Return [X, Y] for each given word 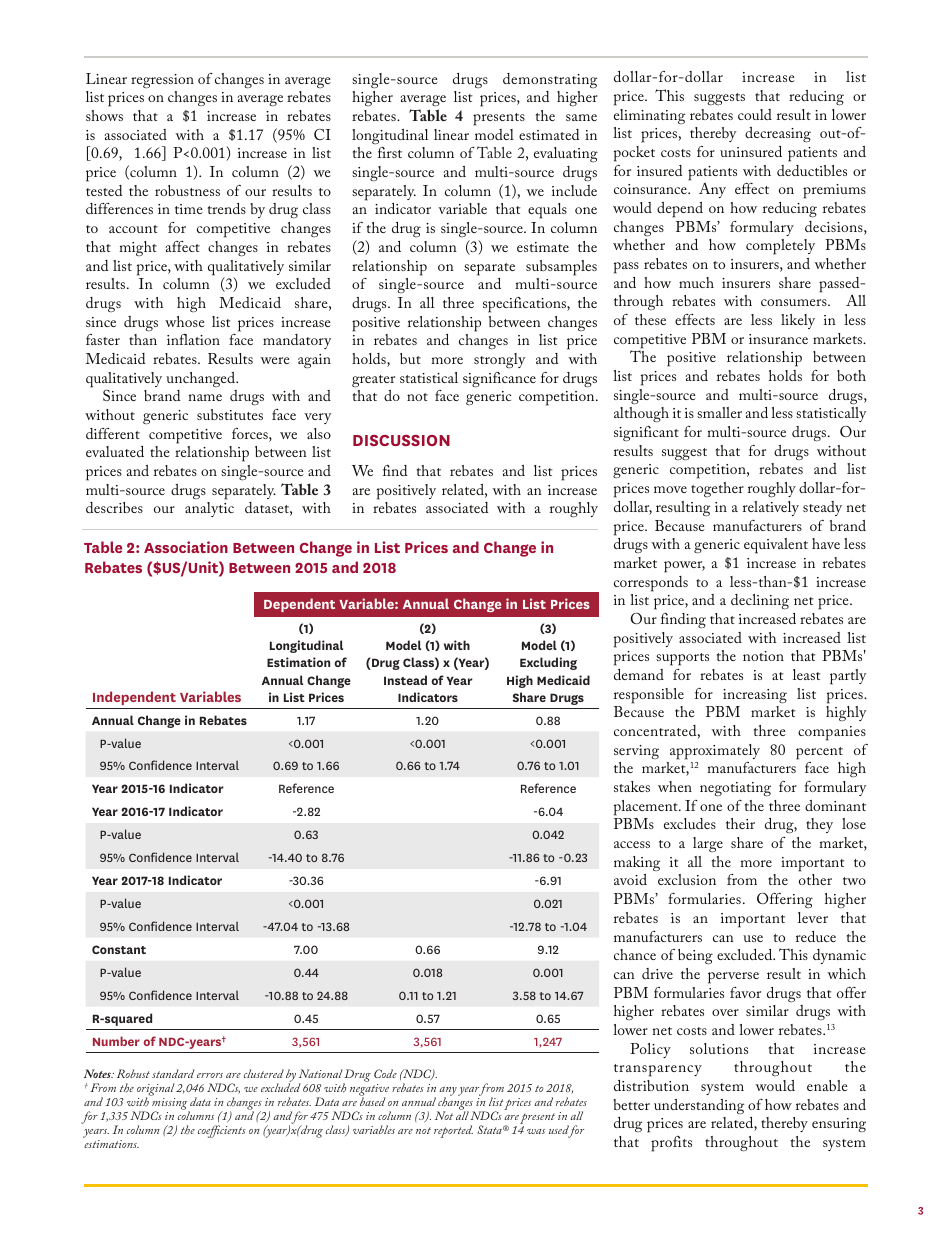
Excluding [548, 663]
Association [186, 547]
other [815, 879]
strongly [500, 361]
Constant [119, 949]
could [755, 114]
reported [453, 1131]
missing [171, 1105]
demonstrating [550, 80]
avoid [630, 879]
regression [162, 81]
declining [760, 602]
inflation [193, 339]
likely [798, 321]
